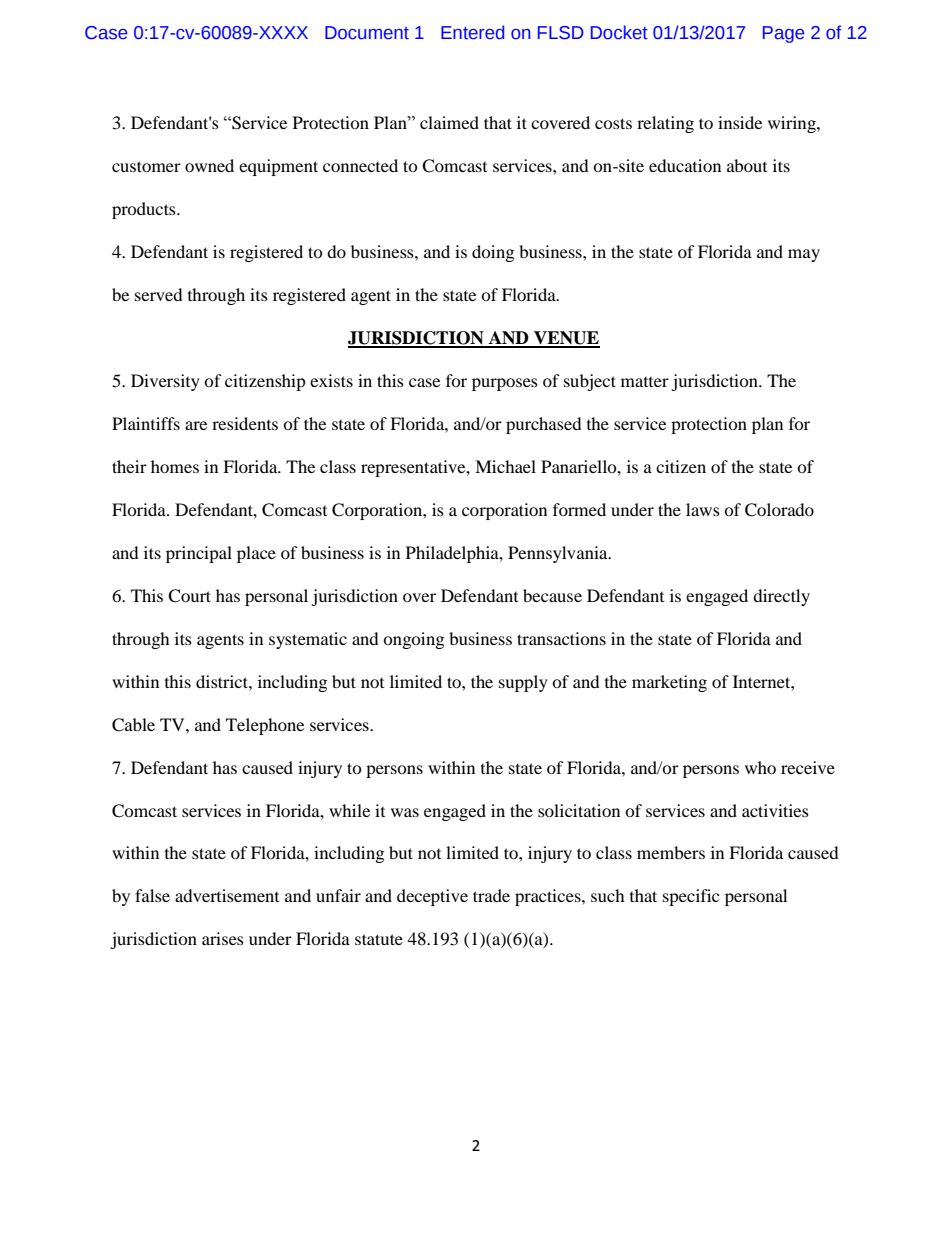 Image resolution: width=952 pixels, height=1233 pixels. I want to click on Page, so click(783, 34).
